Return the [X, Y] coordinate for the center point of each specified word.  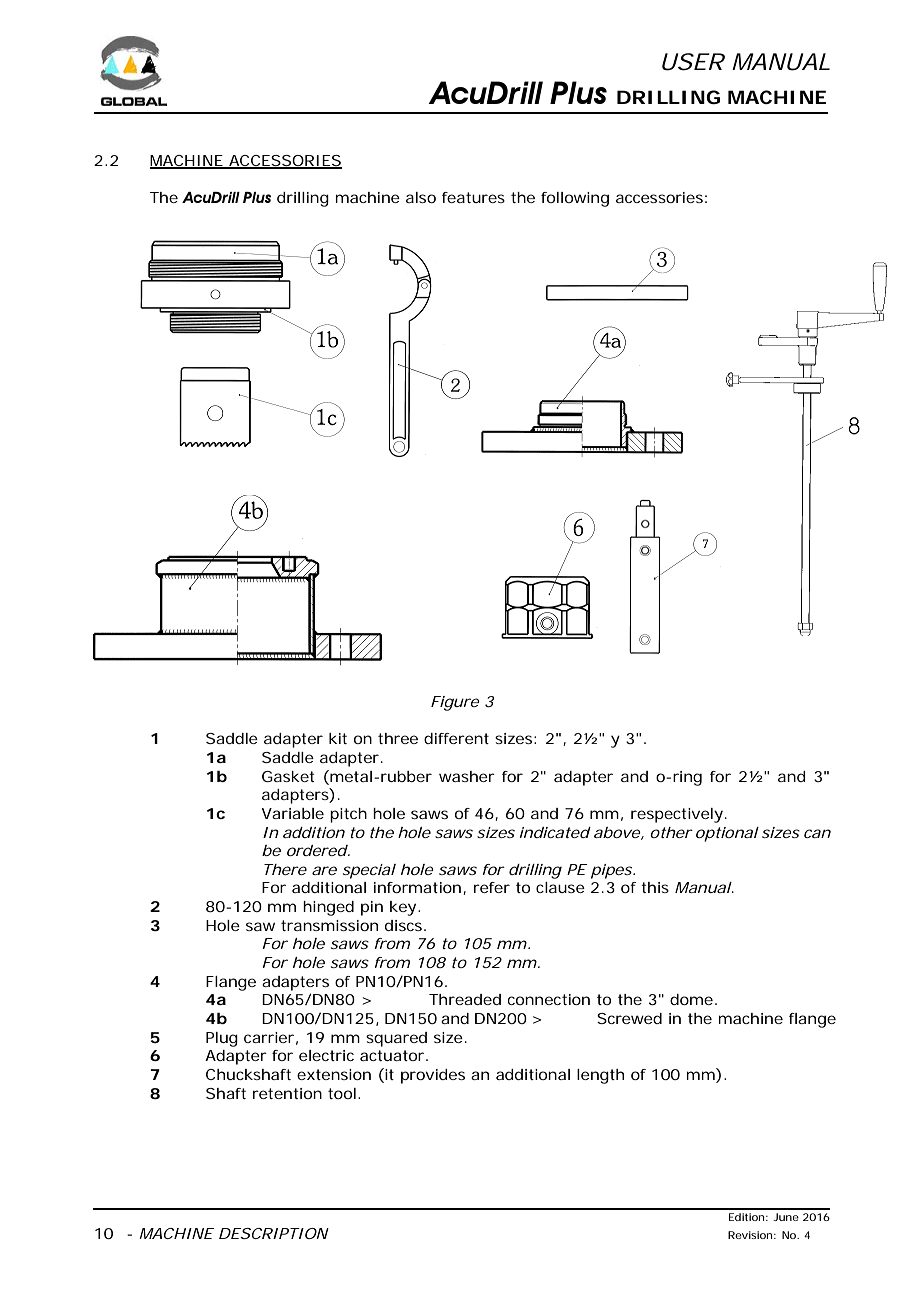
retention [287, 1093]
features [473, 197]
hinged [328, 908]
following [575, 199]
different [456, 738]
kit [338, 738]
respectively [677, 815]
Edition [746, 1217]
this [655, 887]
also [421, 197]
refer [492, 887]
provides [433, 1076]
